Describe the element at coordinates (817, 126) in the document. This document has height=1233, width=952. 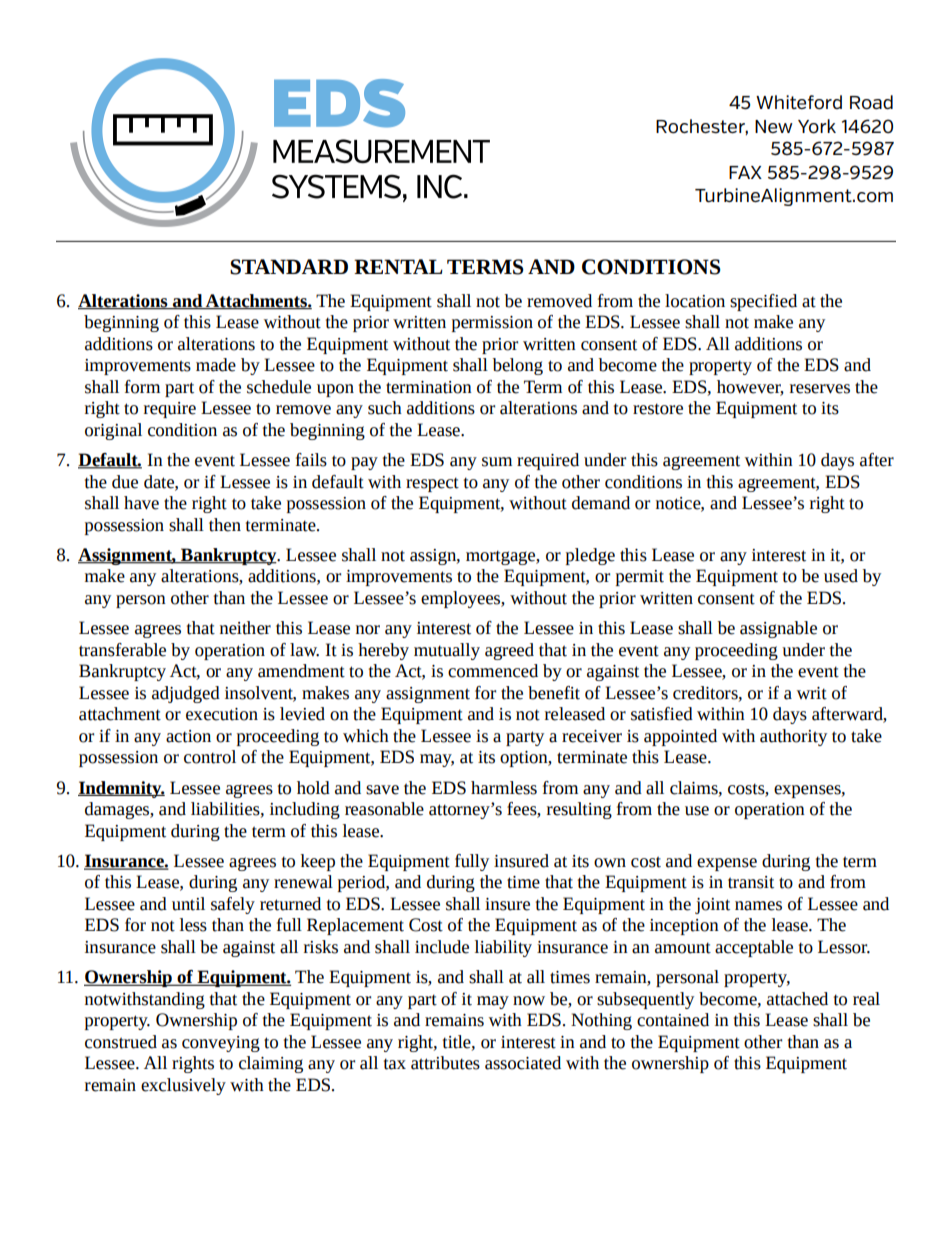
I see `York` at that location.
